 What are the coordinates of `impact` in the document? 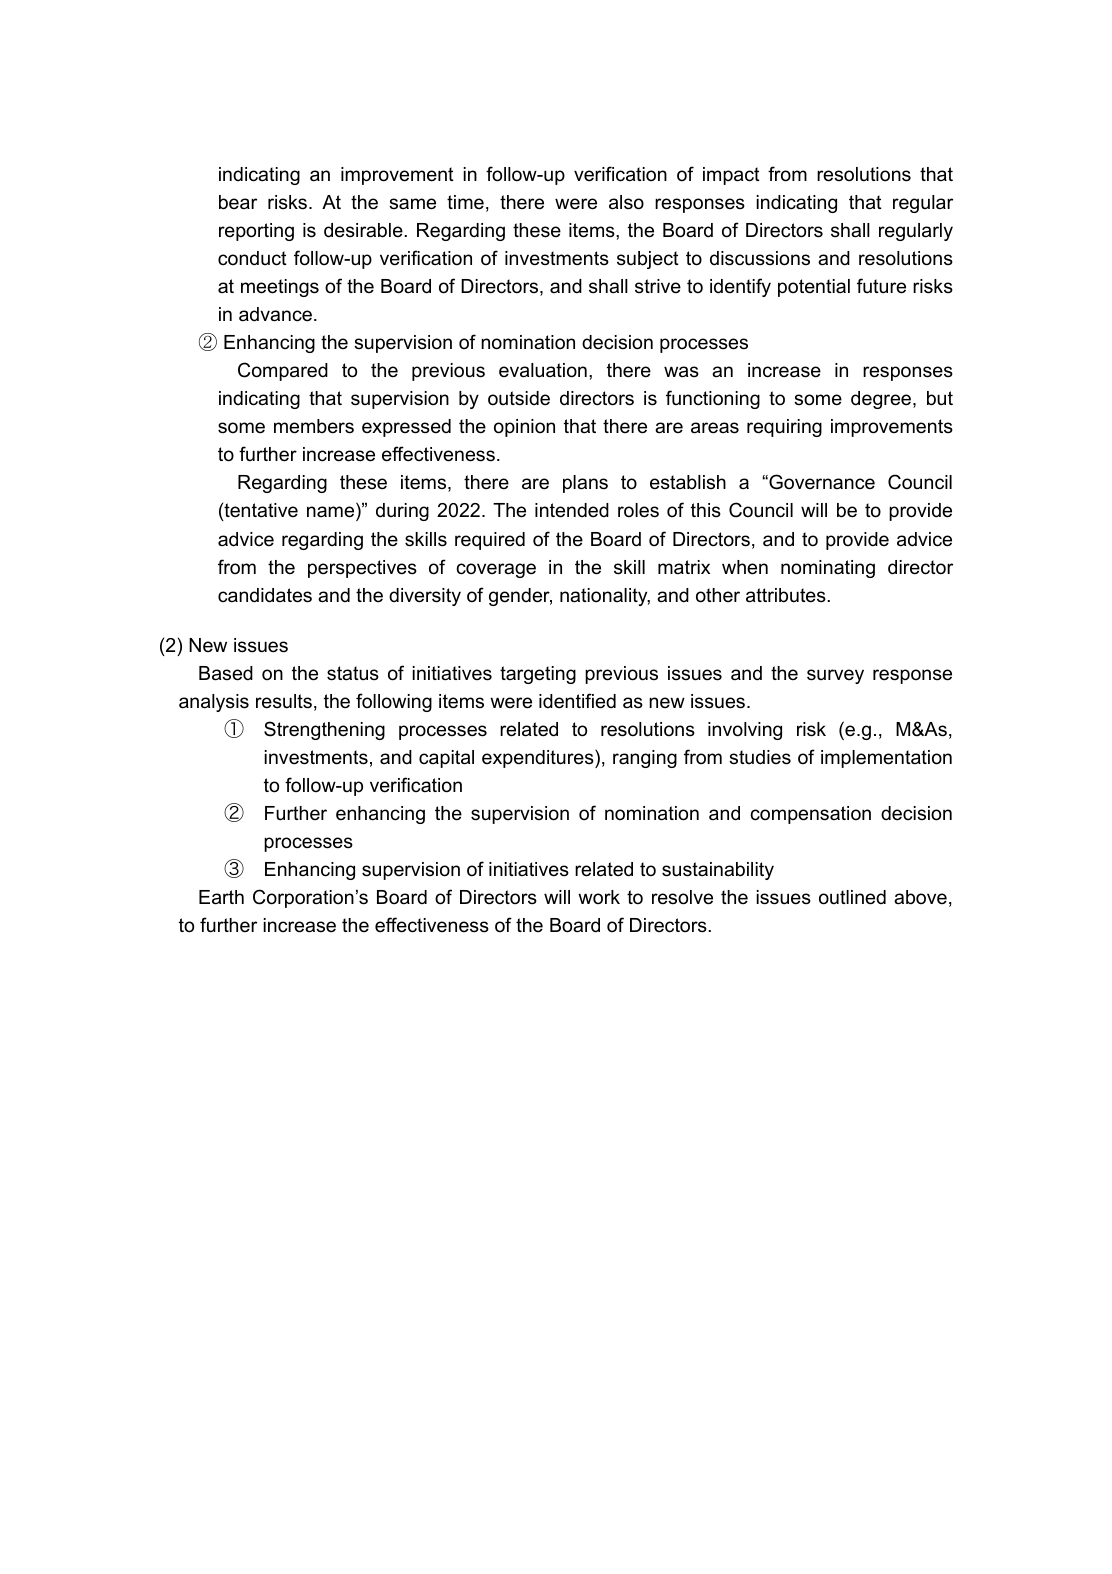 It's located at (731, 176).
